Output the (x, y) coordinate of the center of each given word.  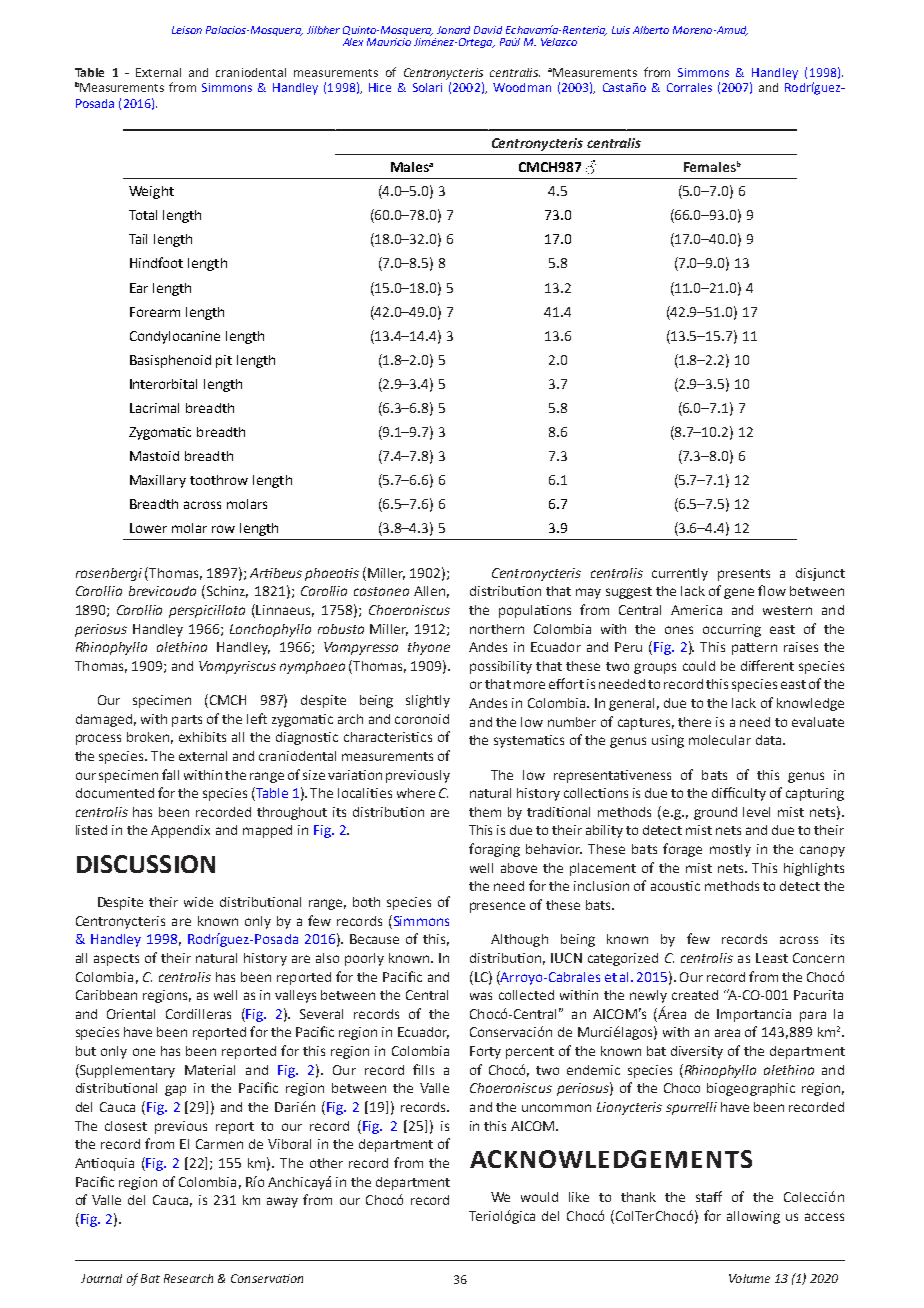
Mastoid (154, 456)
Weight (151, 192)
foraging (494, 850)
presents (744, 575)
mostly (730, 850)
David (488, 30)
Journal (101, 1278)
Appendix (180, 831)
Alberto (651, 30)
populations (535, 611)
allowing (753, 1217)
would (539, 1197)
